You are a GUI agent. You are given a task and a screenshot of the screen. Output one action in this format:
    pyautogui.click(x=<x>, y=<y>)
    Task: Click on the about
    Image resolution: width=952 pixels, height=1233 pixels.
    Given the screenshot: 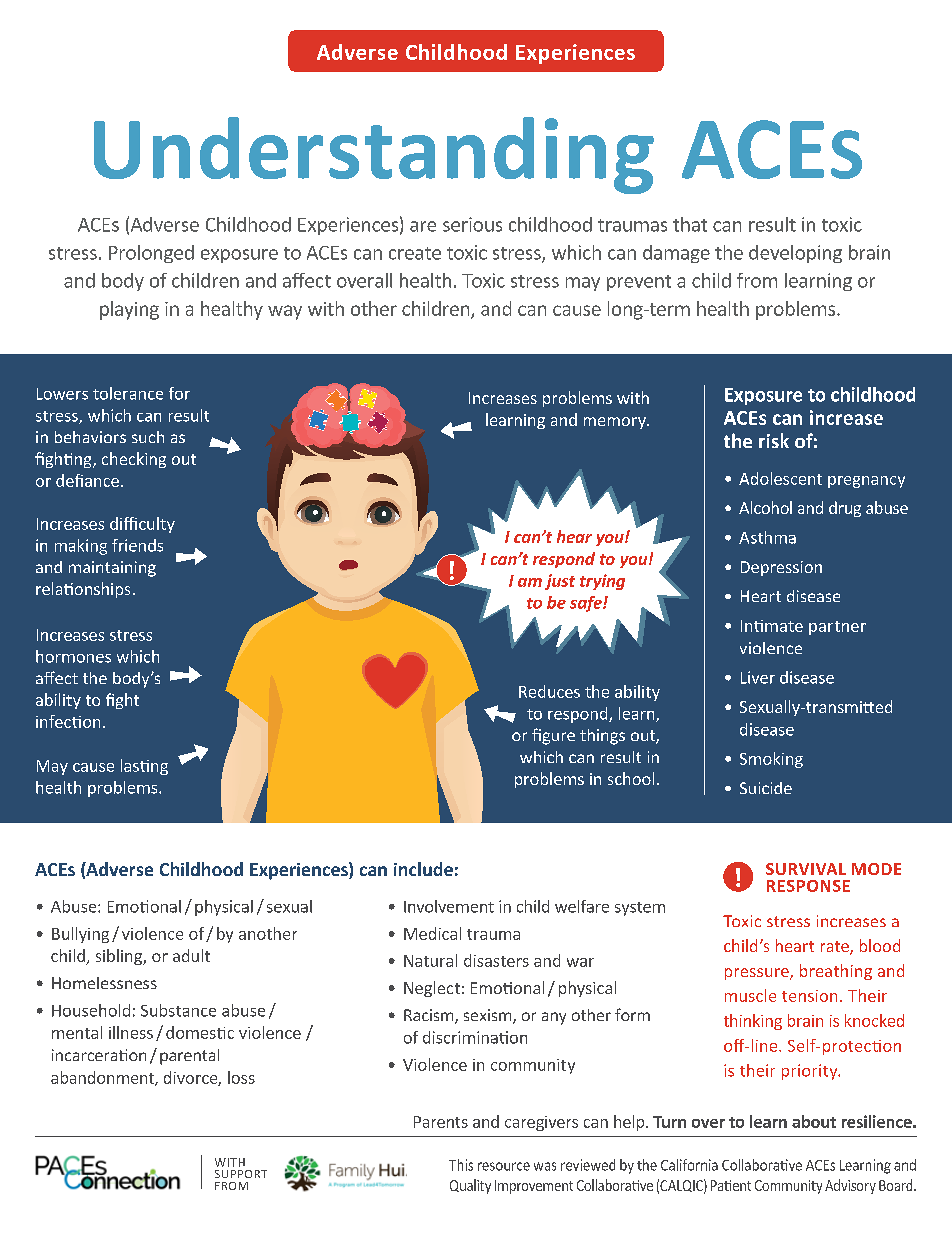 What is the action you would take?
    pyautogui.click(x=814, y=1121)
